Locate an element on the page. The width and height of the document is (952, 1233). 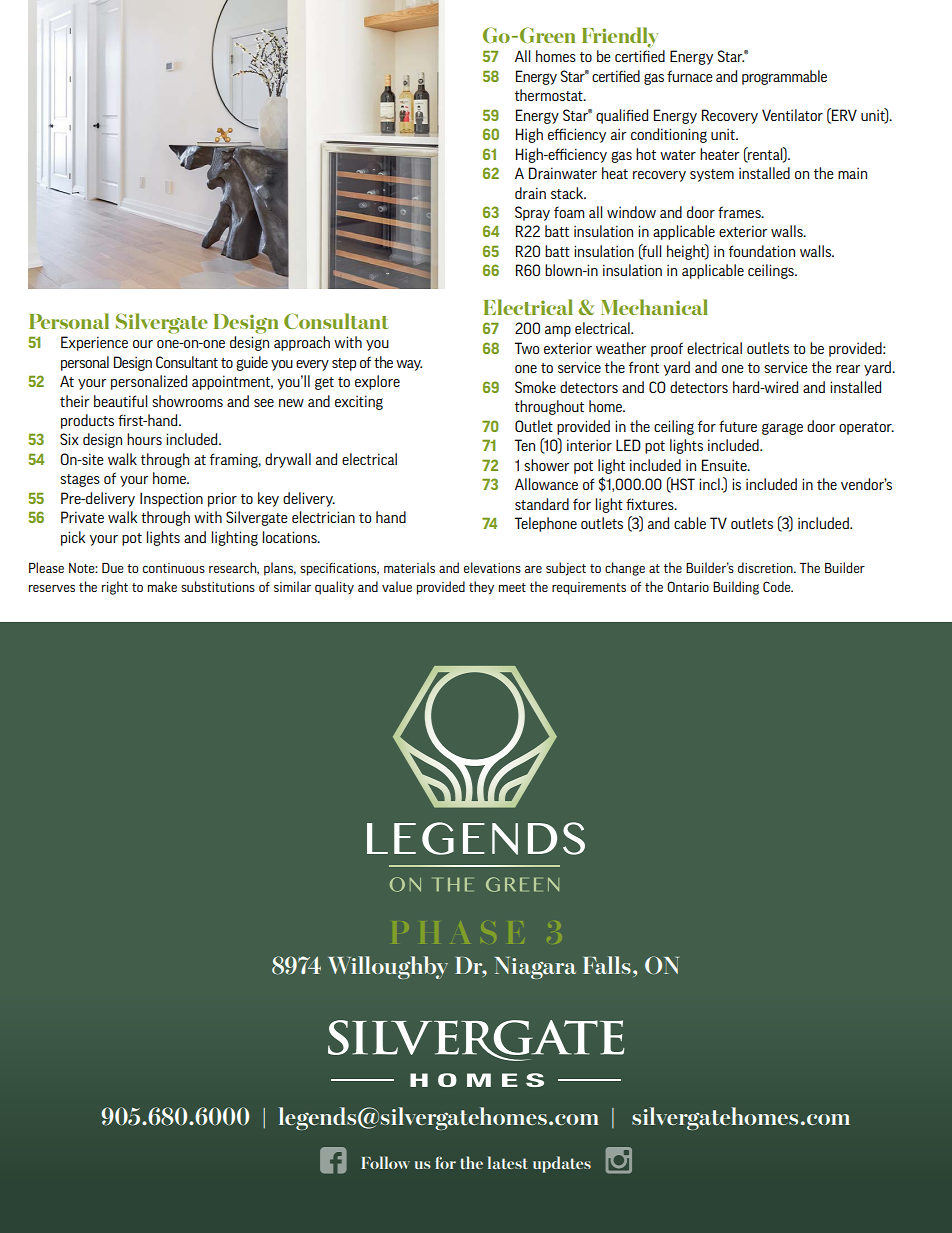
programmable is located at coordinates (784, 77).
